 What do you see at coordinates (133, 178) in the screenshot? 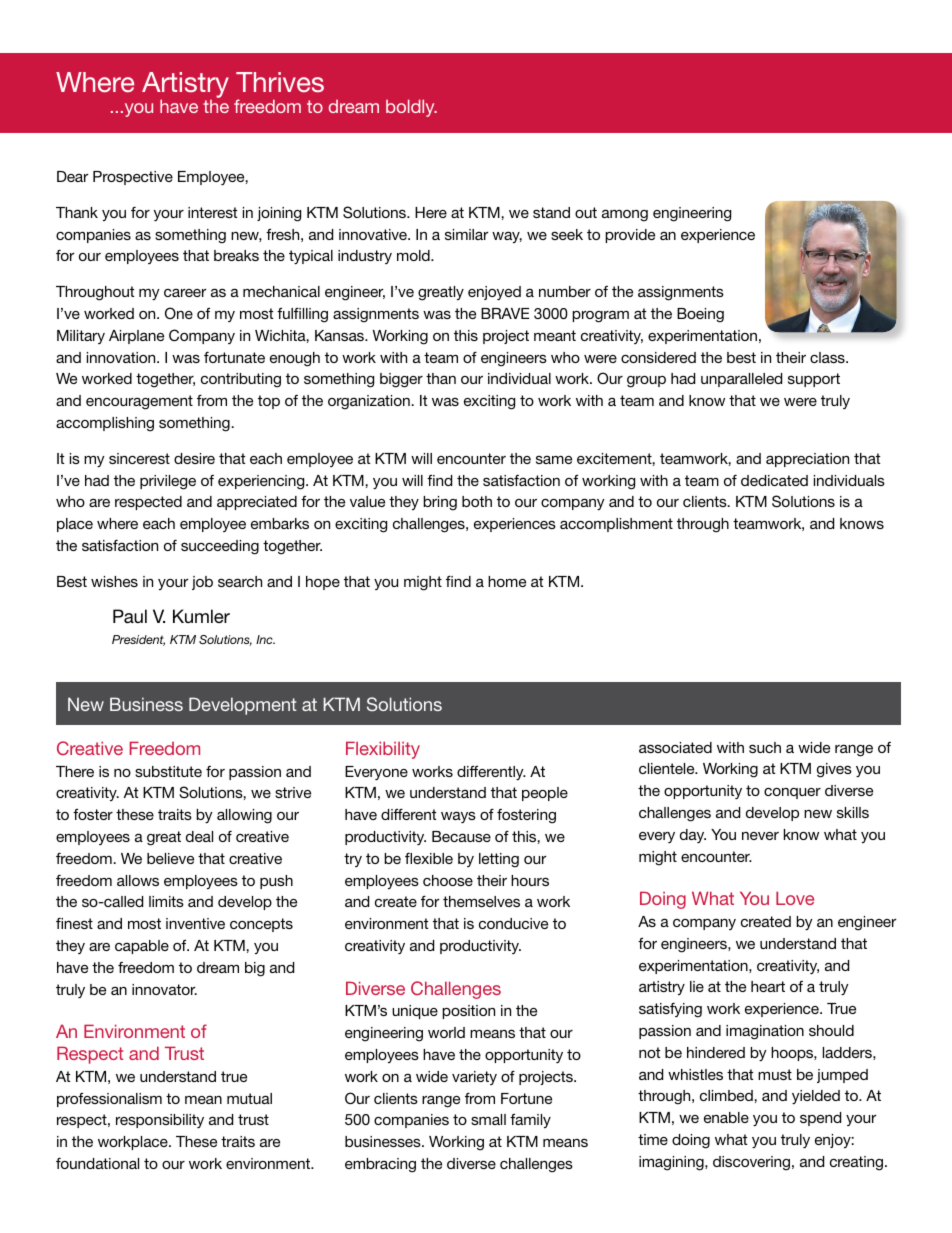
I see `Prospective` at bounding box center [133, 178].
